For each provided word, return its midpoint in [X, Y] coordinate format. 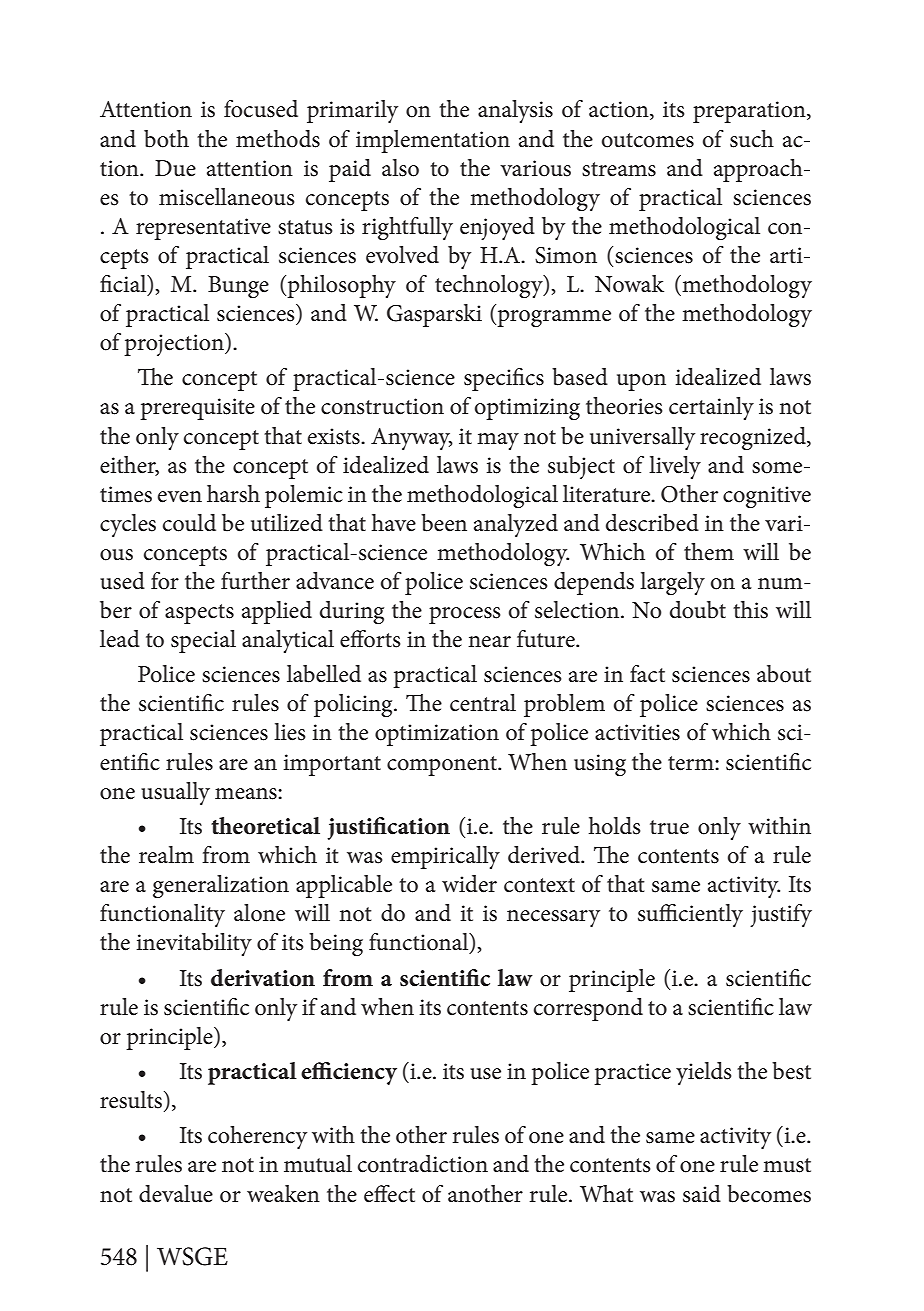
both [166, 139]
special [203, 641]
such [752, 139]
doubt [698, 610]
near [489, 642]
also [400, 168]
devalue [176, 1194]
